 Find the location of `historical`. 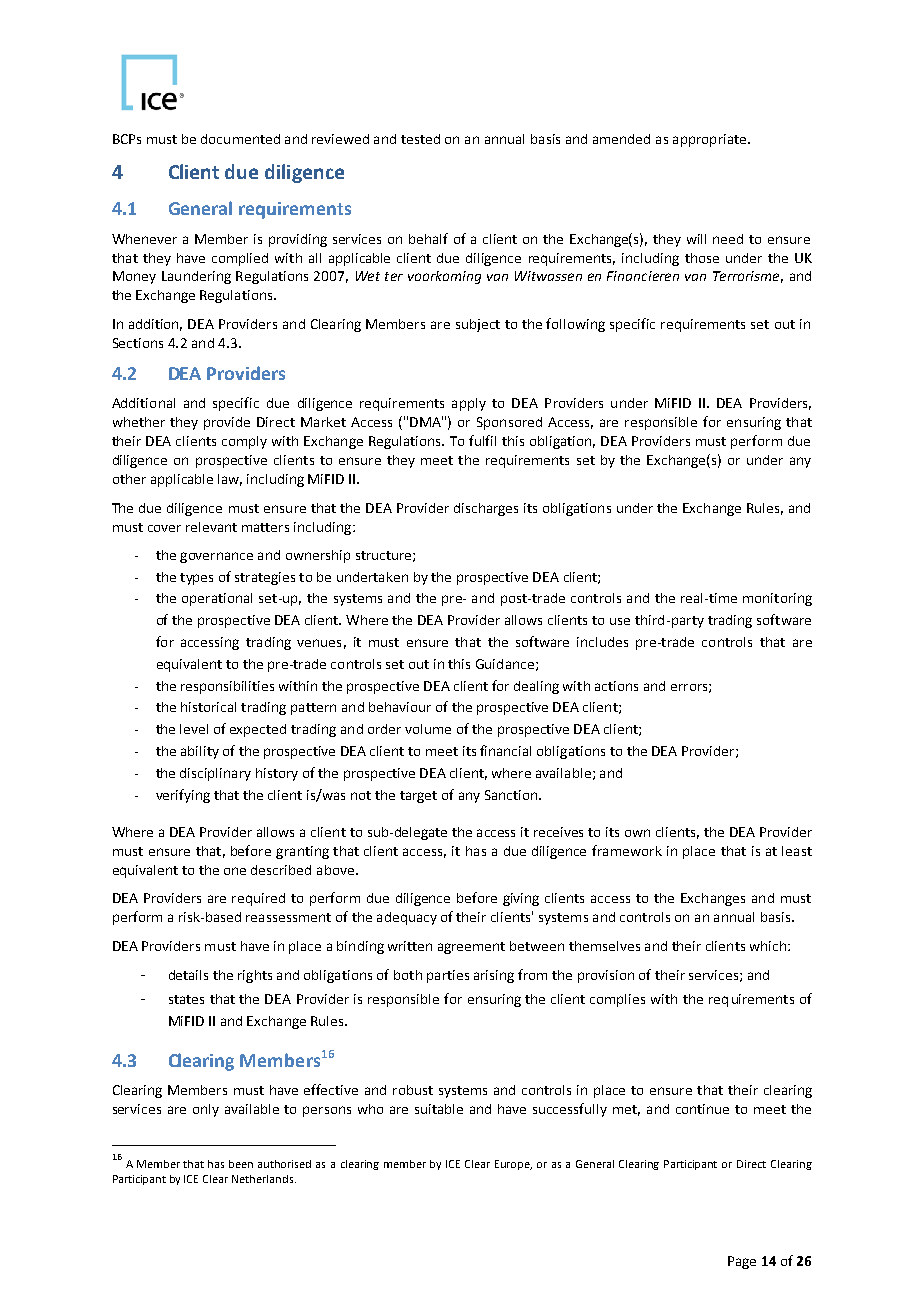

historical is located at coordinates (208, 707).
